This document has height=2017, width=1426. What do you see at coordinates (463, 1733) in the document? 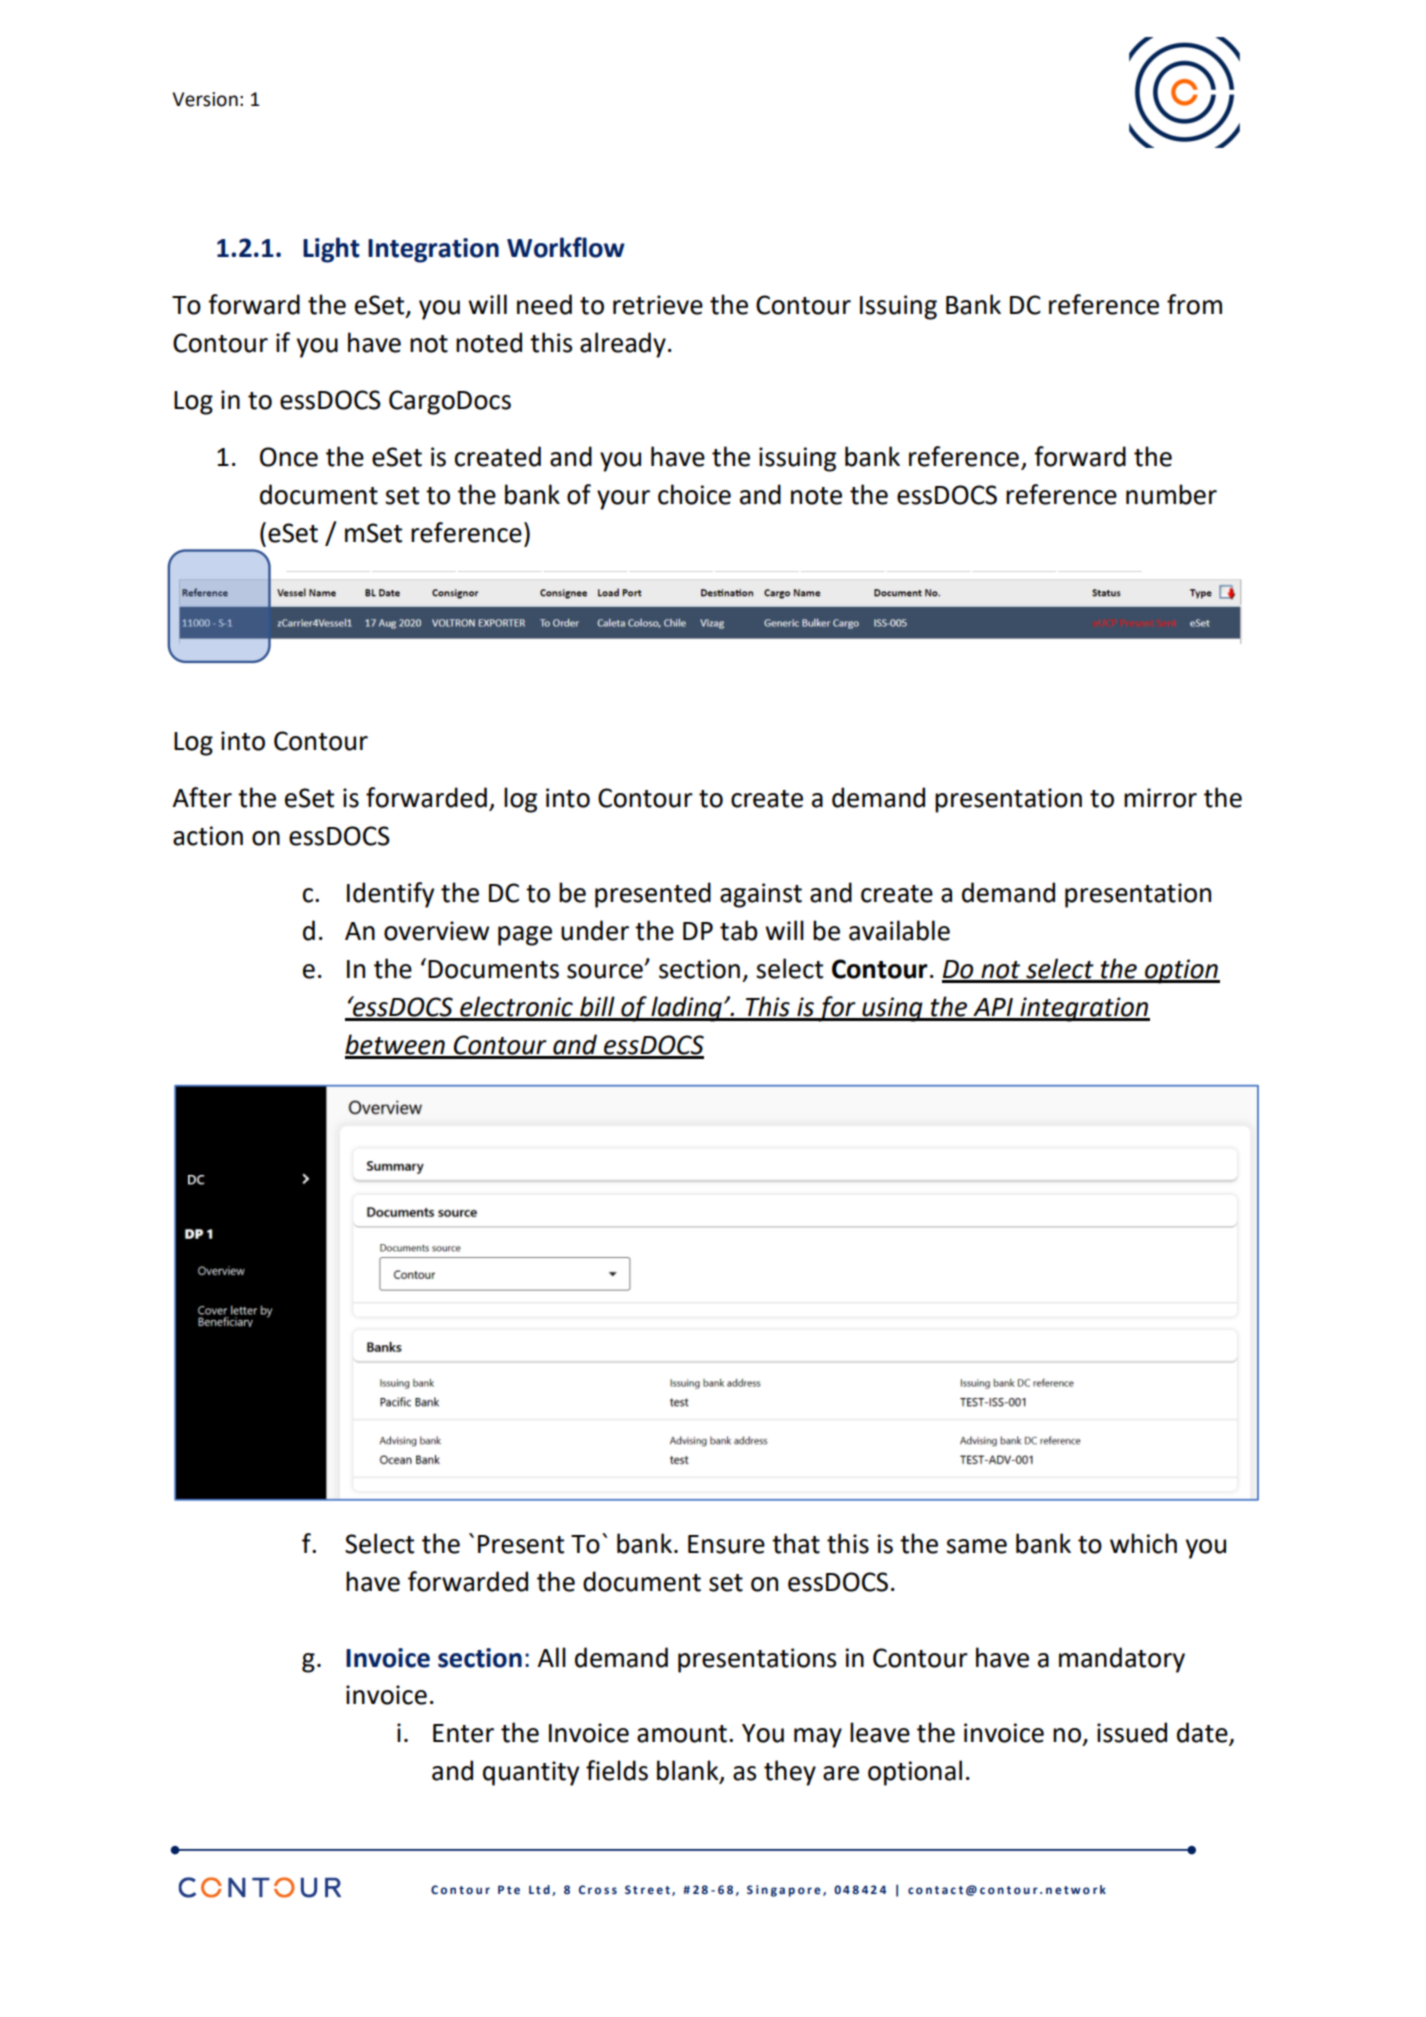
I see `Enter` at bounding box center [463, 1733].
